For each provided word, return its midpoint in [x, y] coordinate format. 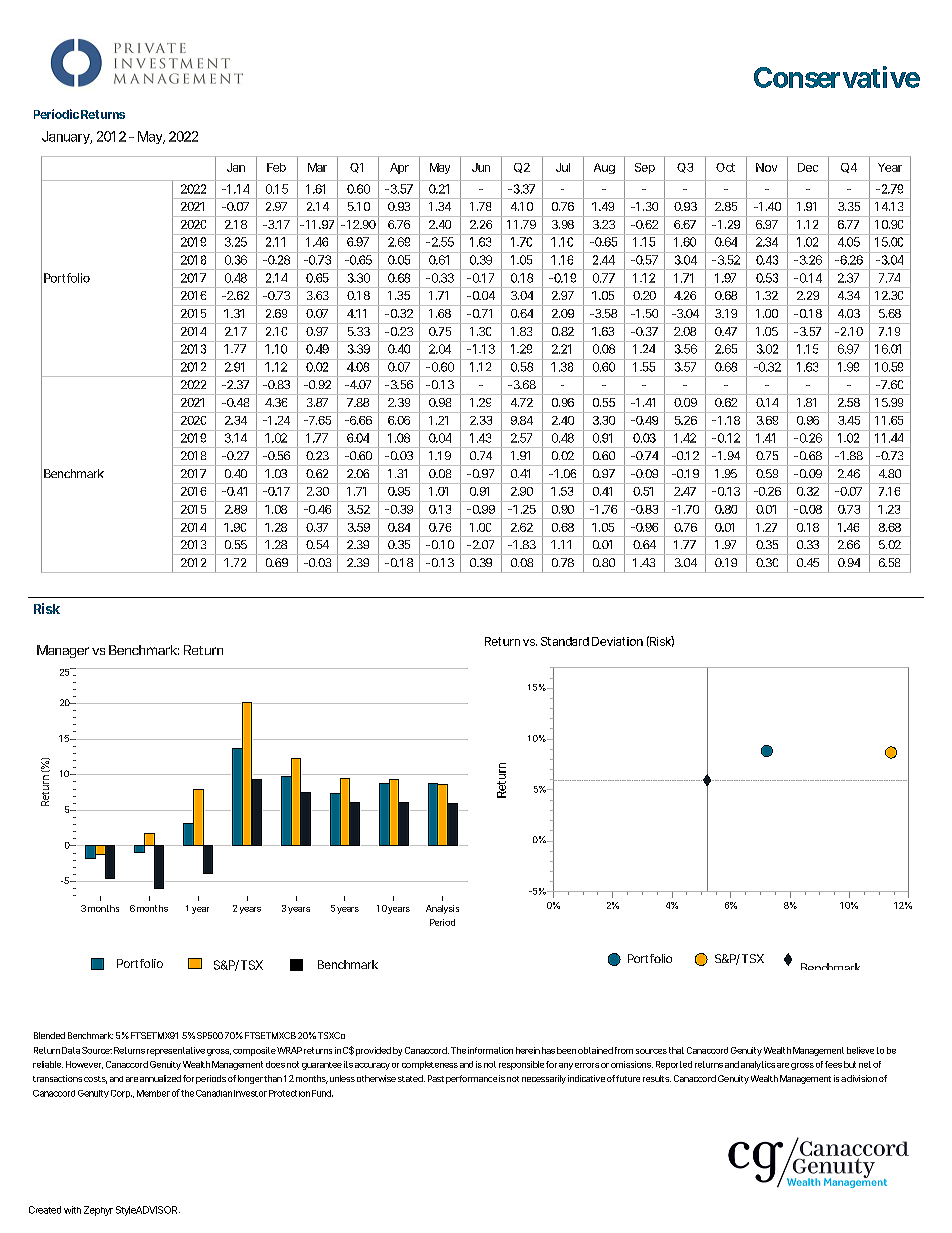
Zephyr [98, 1211]
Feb [276, 167]
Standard [565, 641]
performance [471, 1079]
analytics [758, 1065]
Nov [766, 167]
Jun [481, 167]
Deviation [617, 641]
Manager [63, 651]
